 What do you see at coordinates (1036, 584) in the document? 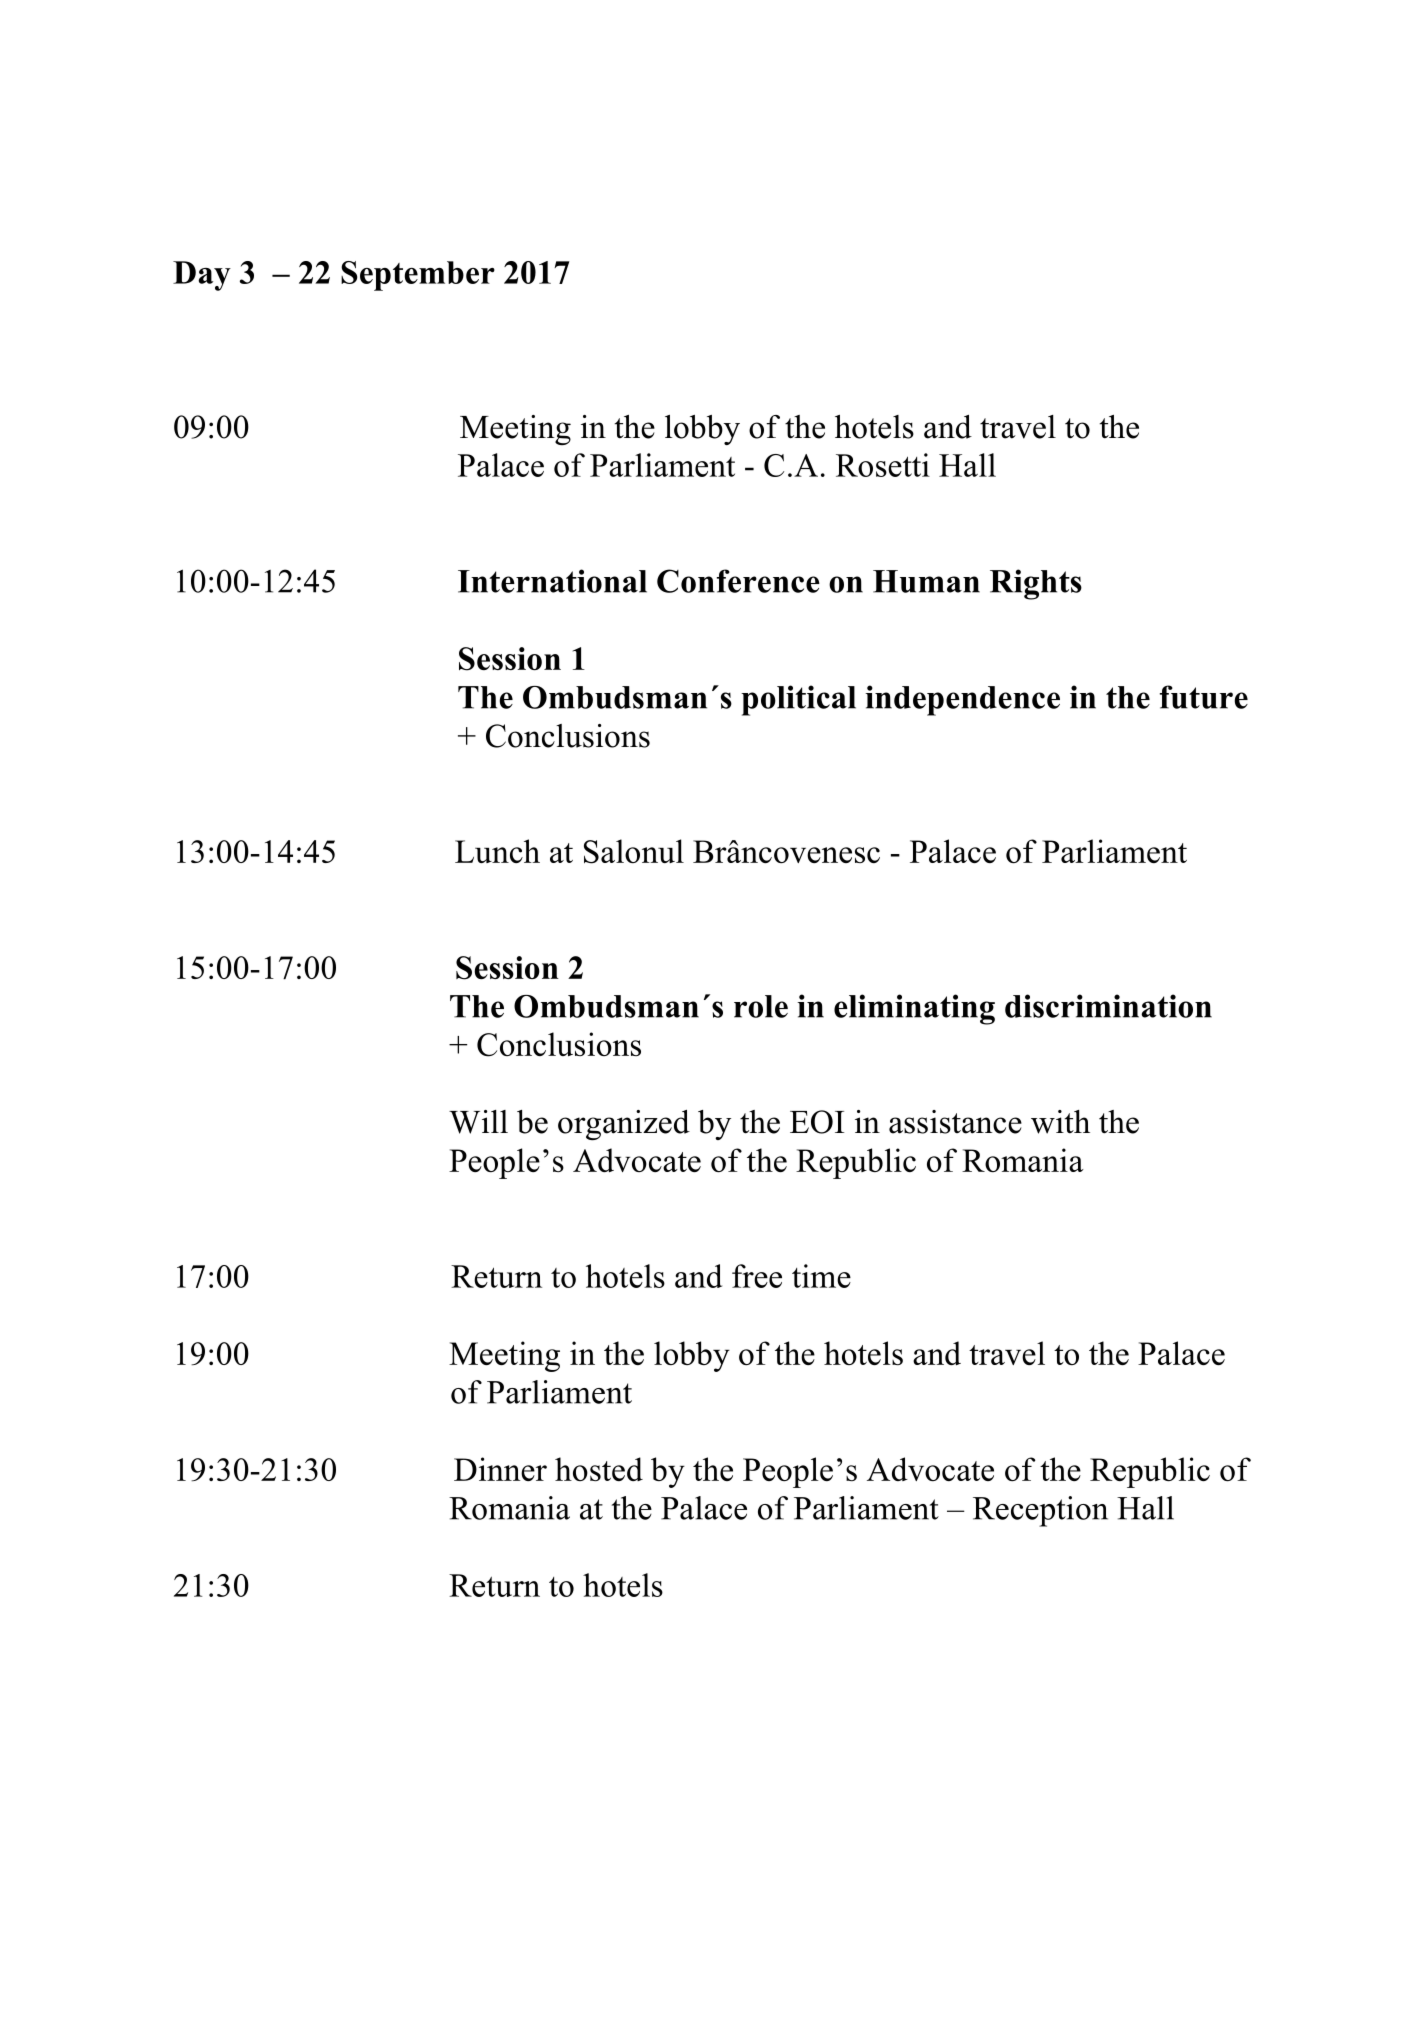
I see `Rights` at bounding box center [1036, 584].
